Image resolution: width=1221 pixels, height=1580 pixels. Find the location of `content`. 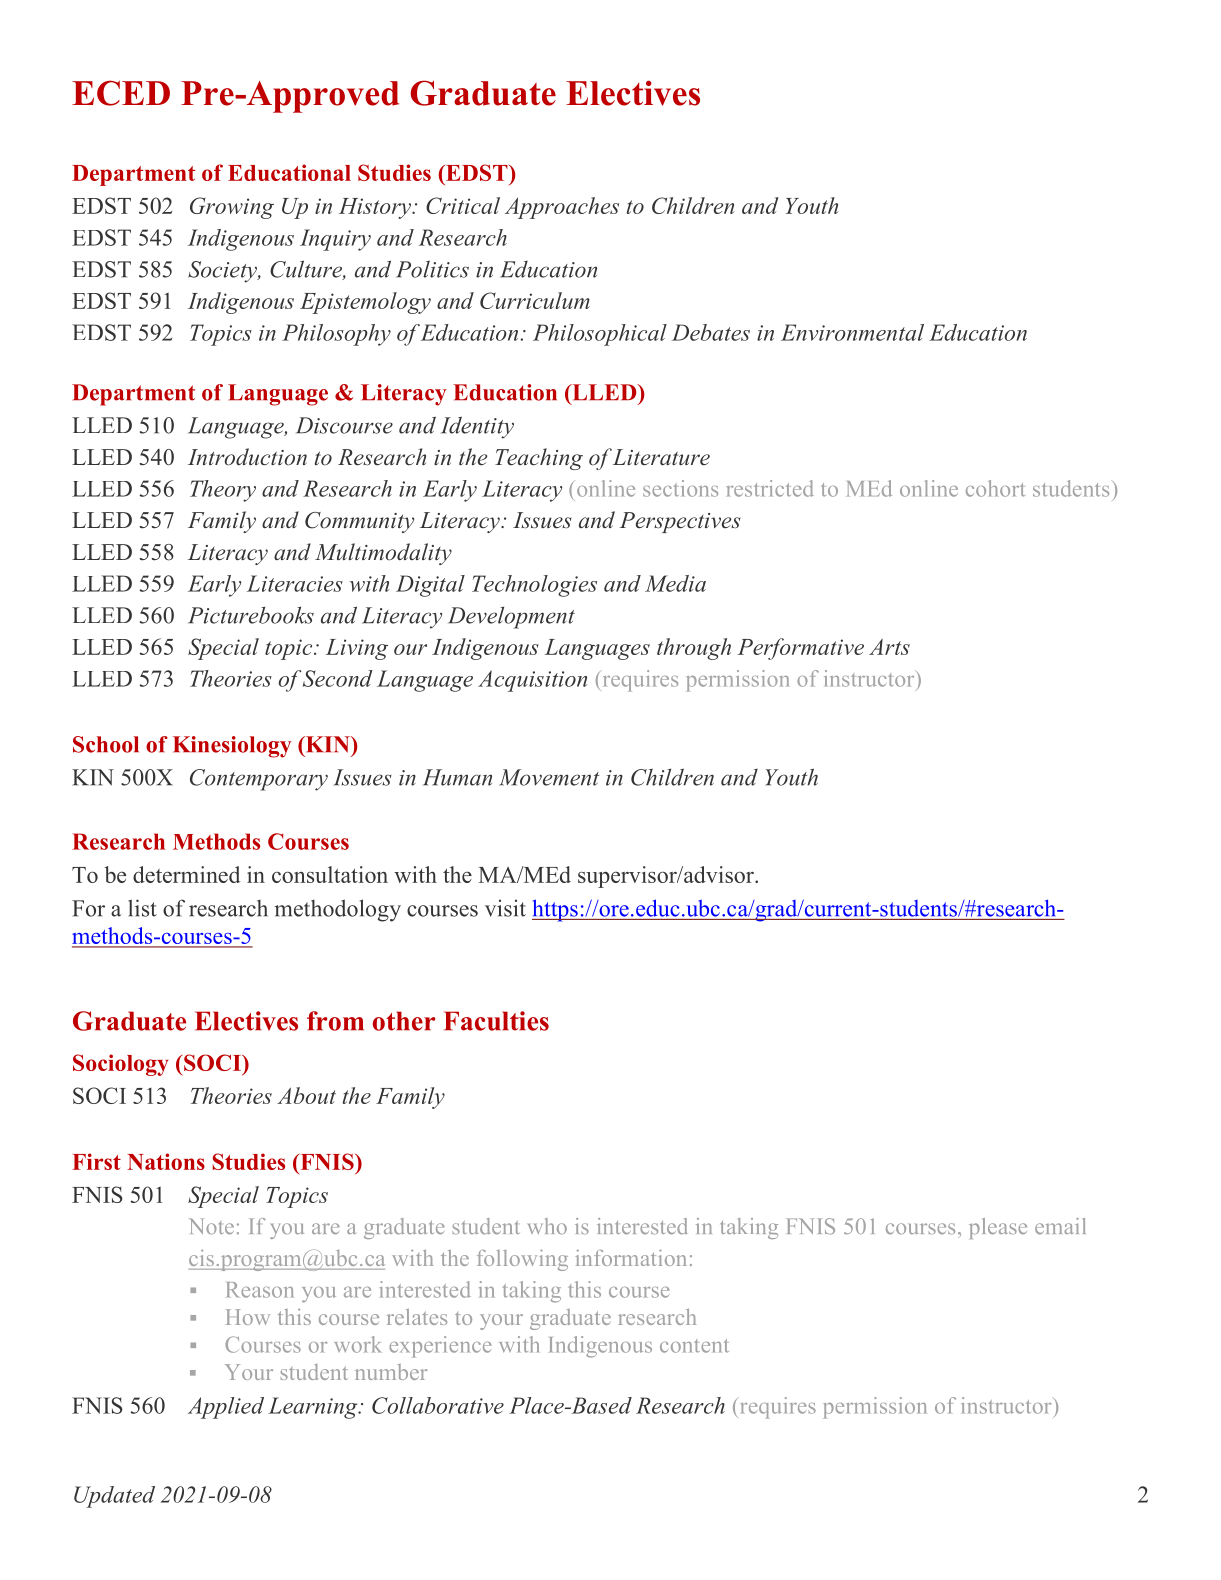

content is located at coordinates (694, 1346).
